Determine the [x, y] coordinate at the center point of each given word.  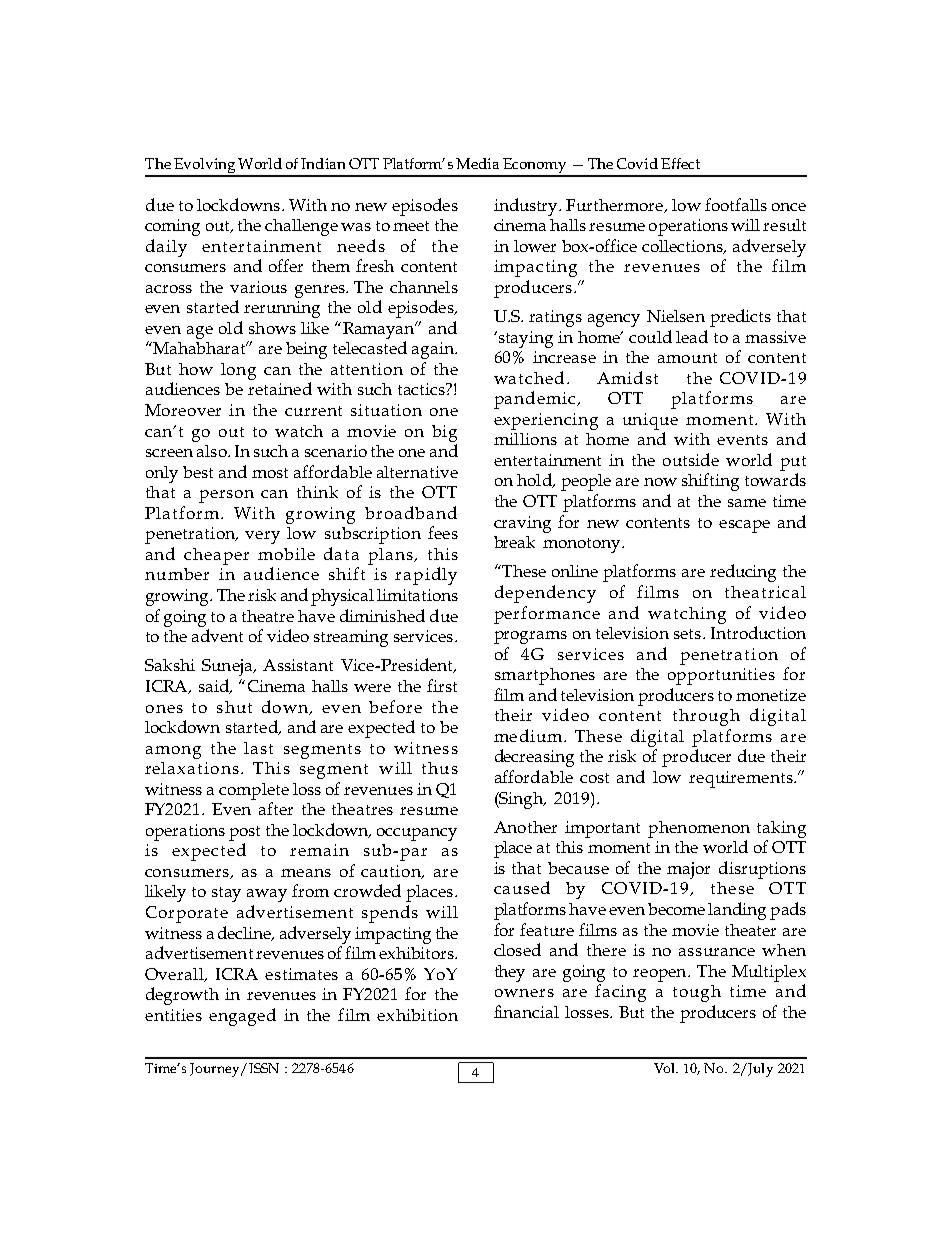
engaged [242, 1017]
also [213, 451]
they [510, 973]
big [444, 433]
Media [477, 163]
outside [691, 459]
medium [528, 735]
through [706, 717]
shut [234, 707]
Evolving [204, 167]
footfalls [736, 204]
